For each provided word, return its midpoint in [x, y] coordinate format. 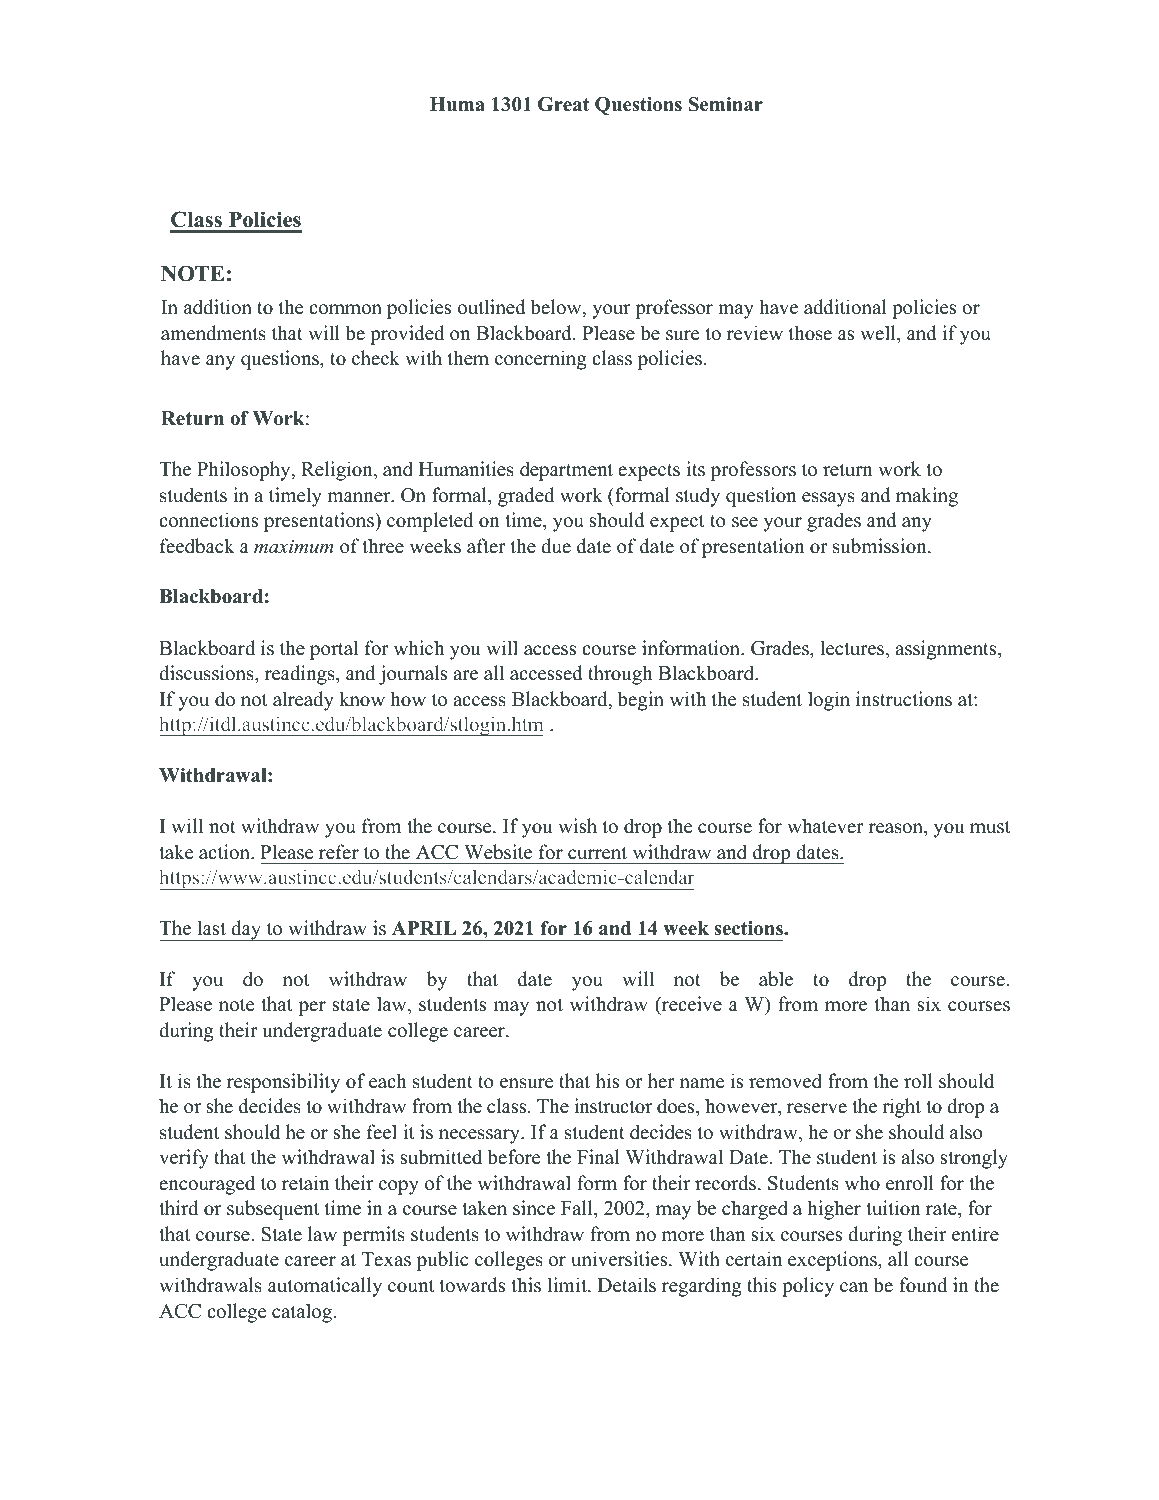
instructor [613, 1106]
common [345, 309]
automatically [325, 1287]
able [776, 979]
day [246, 930]
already [303, 701]
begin [640, 701]
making [927, 497]
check [376, 358]
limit [568, 1284]
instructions [904, 699]
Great [563, 104]
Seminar [726, 104]
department [566, 471]
